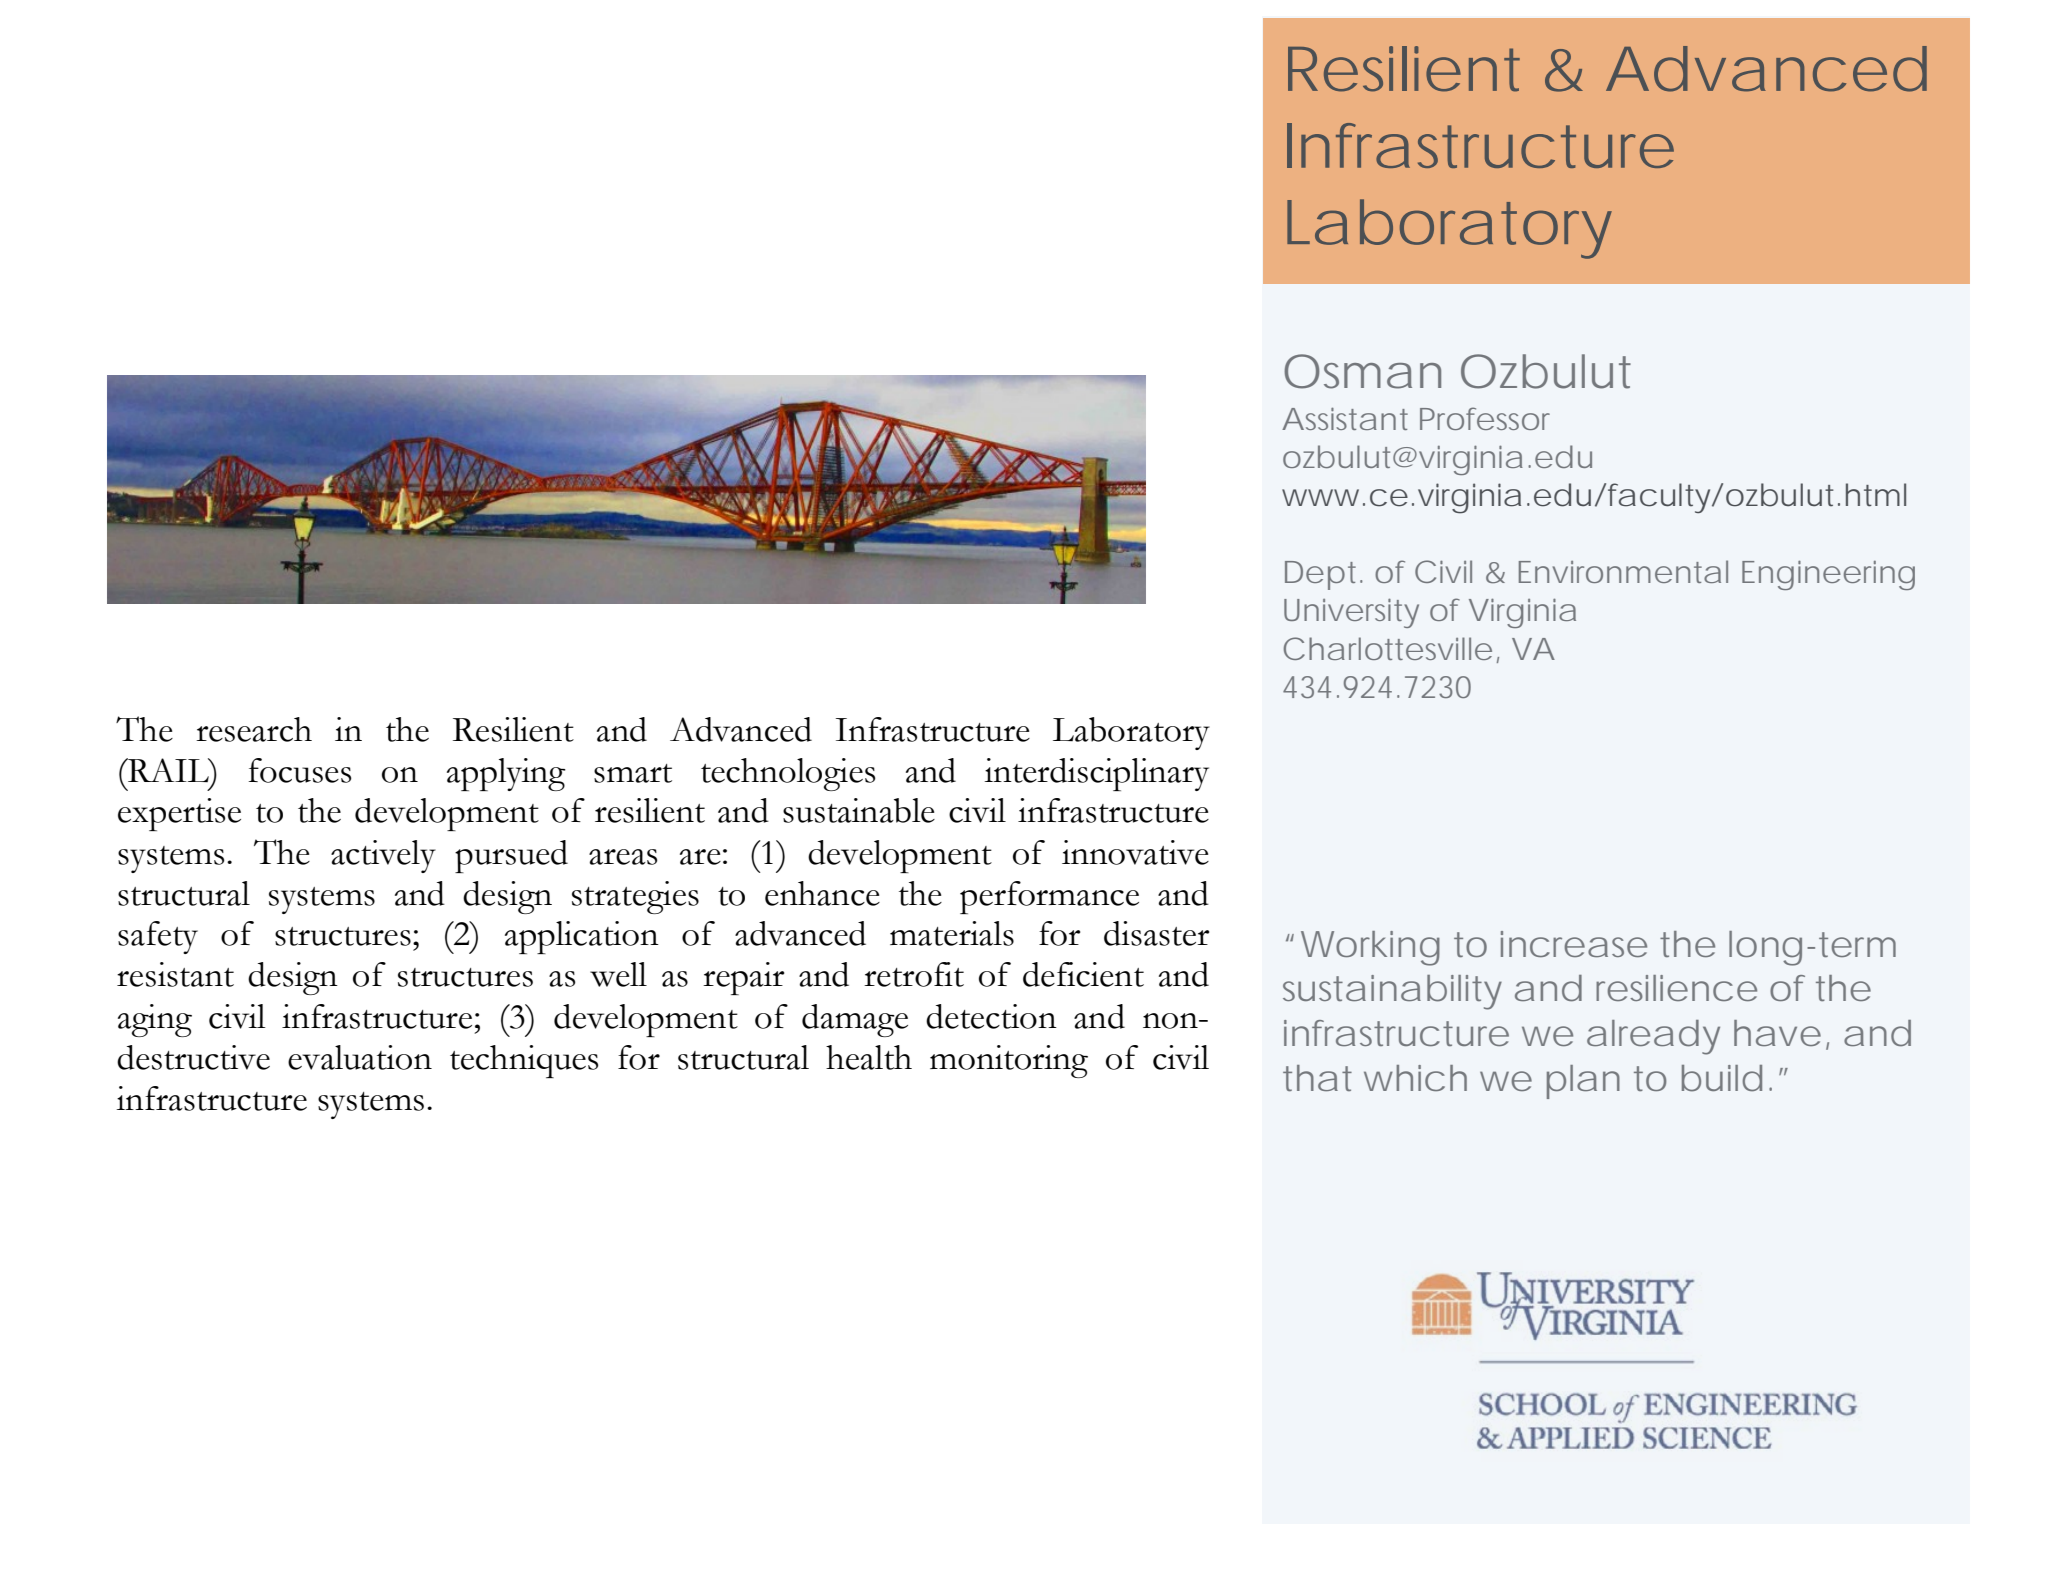 This screenshot has height=1593, width=2061. I want to click on actively, so click(383, 856).
